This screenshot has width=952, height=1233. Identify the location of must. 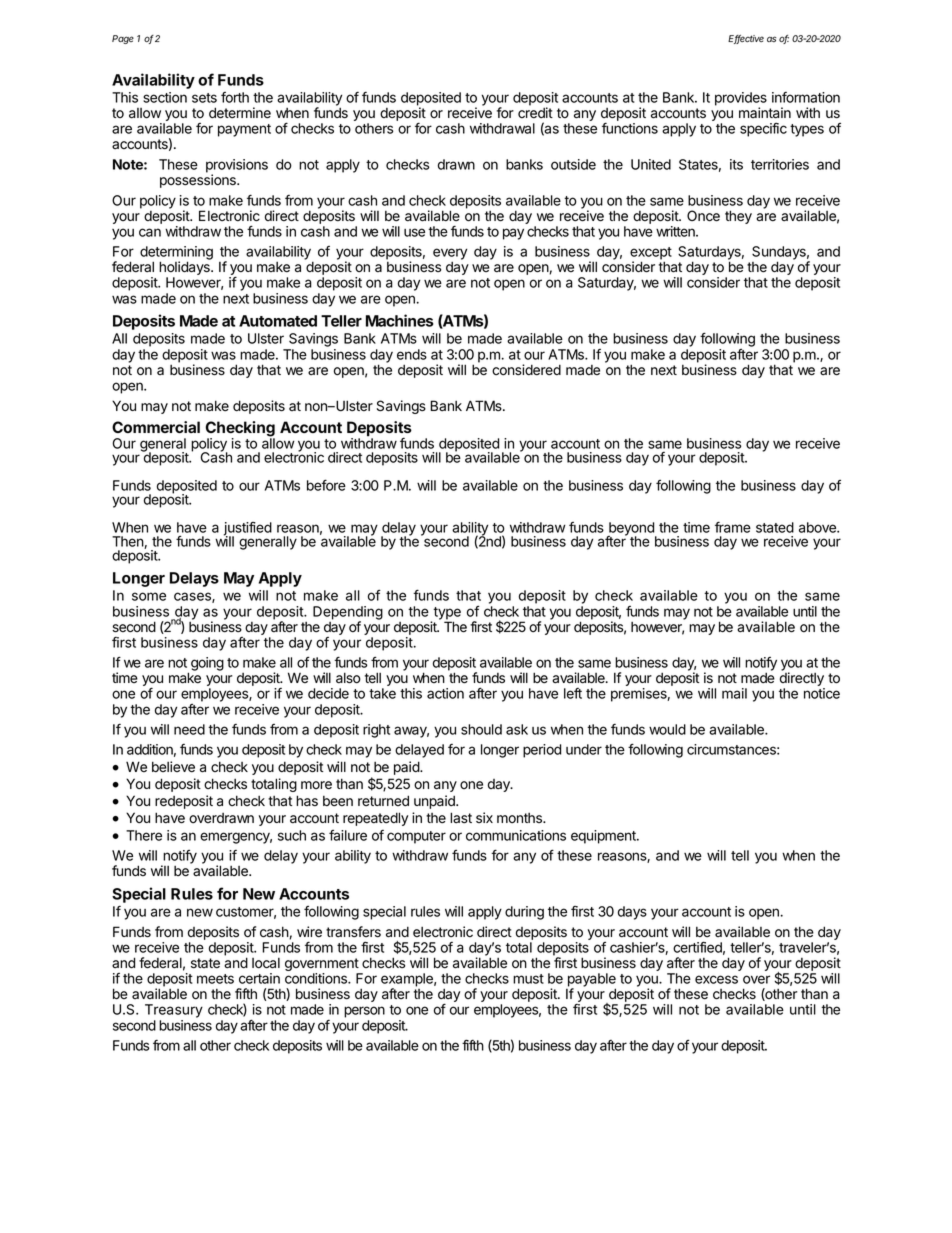
(528, 979).
